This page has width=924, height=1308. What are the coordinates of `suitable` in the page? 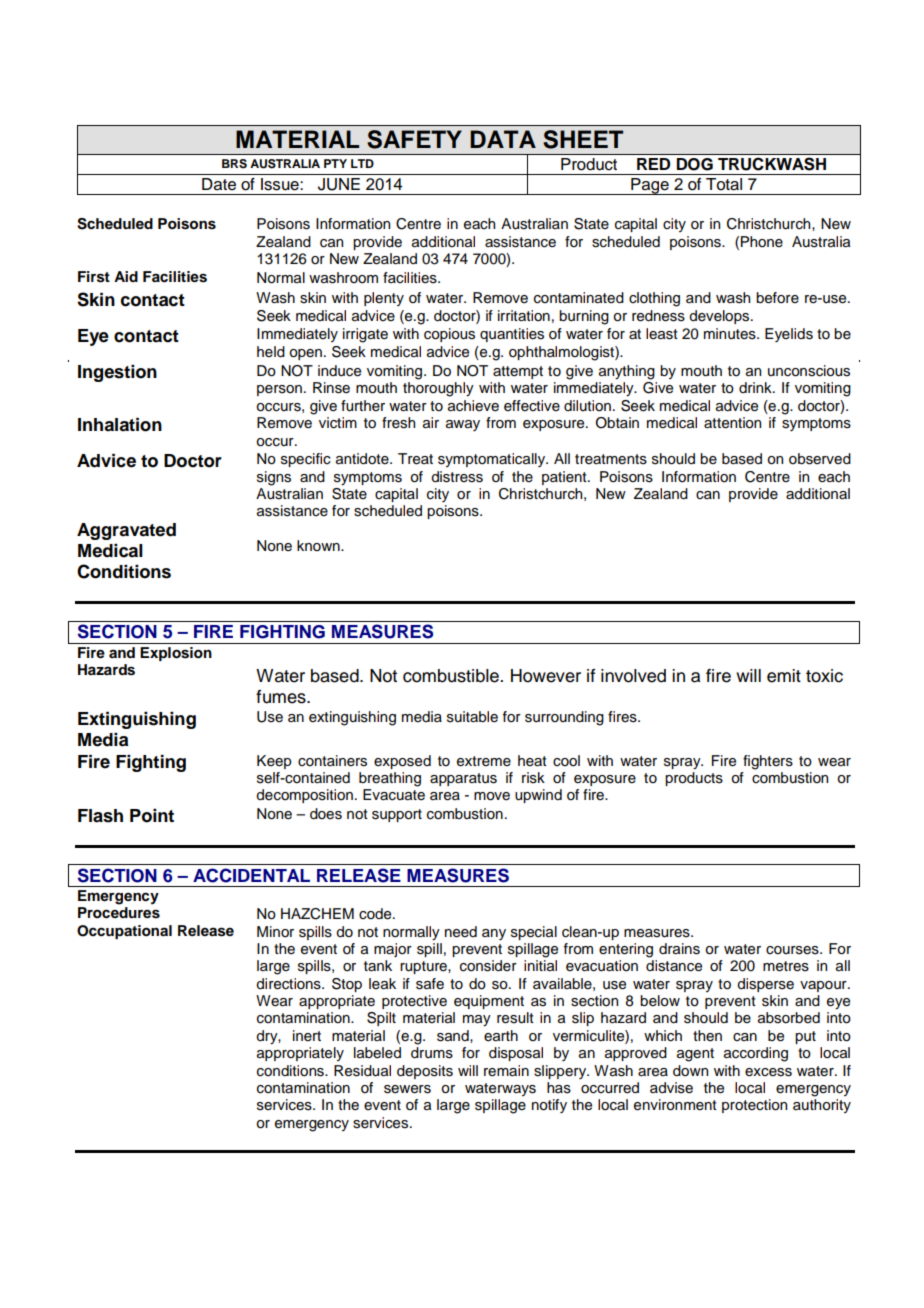 It's located at (472, 717).
